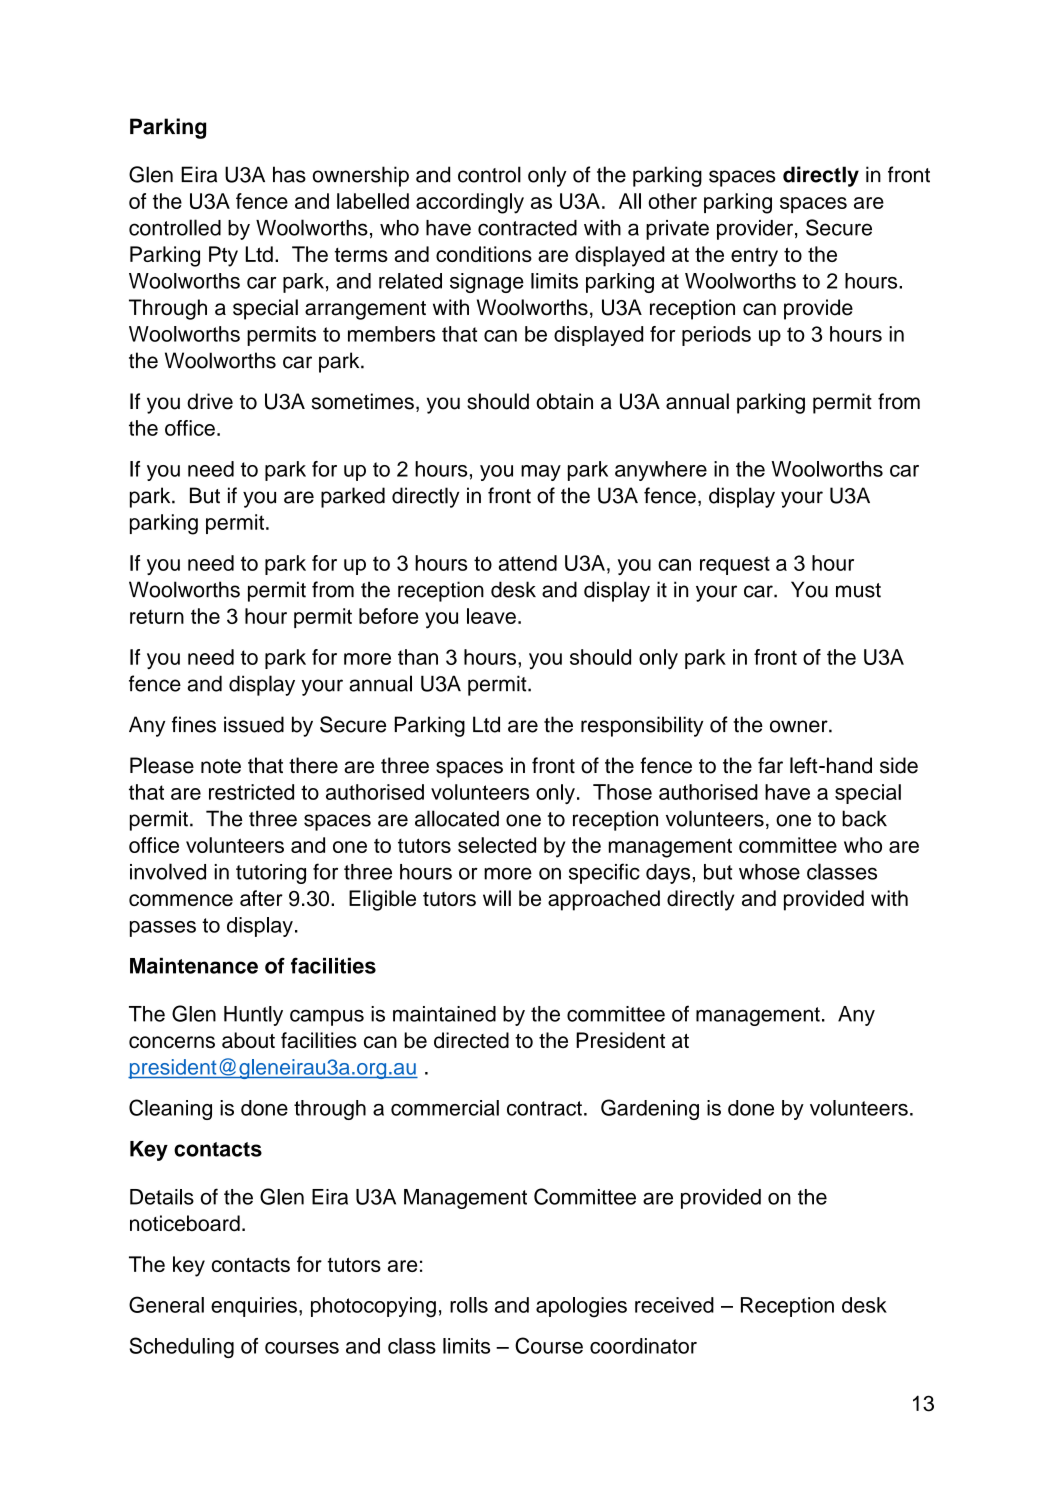  I want to click on note, so click(221, 766).
